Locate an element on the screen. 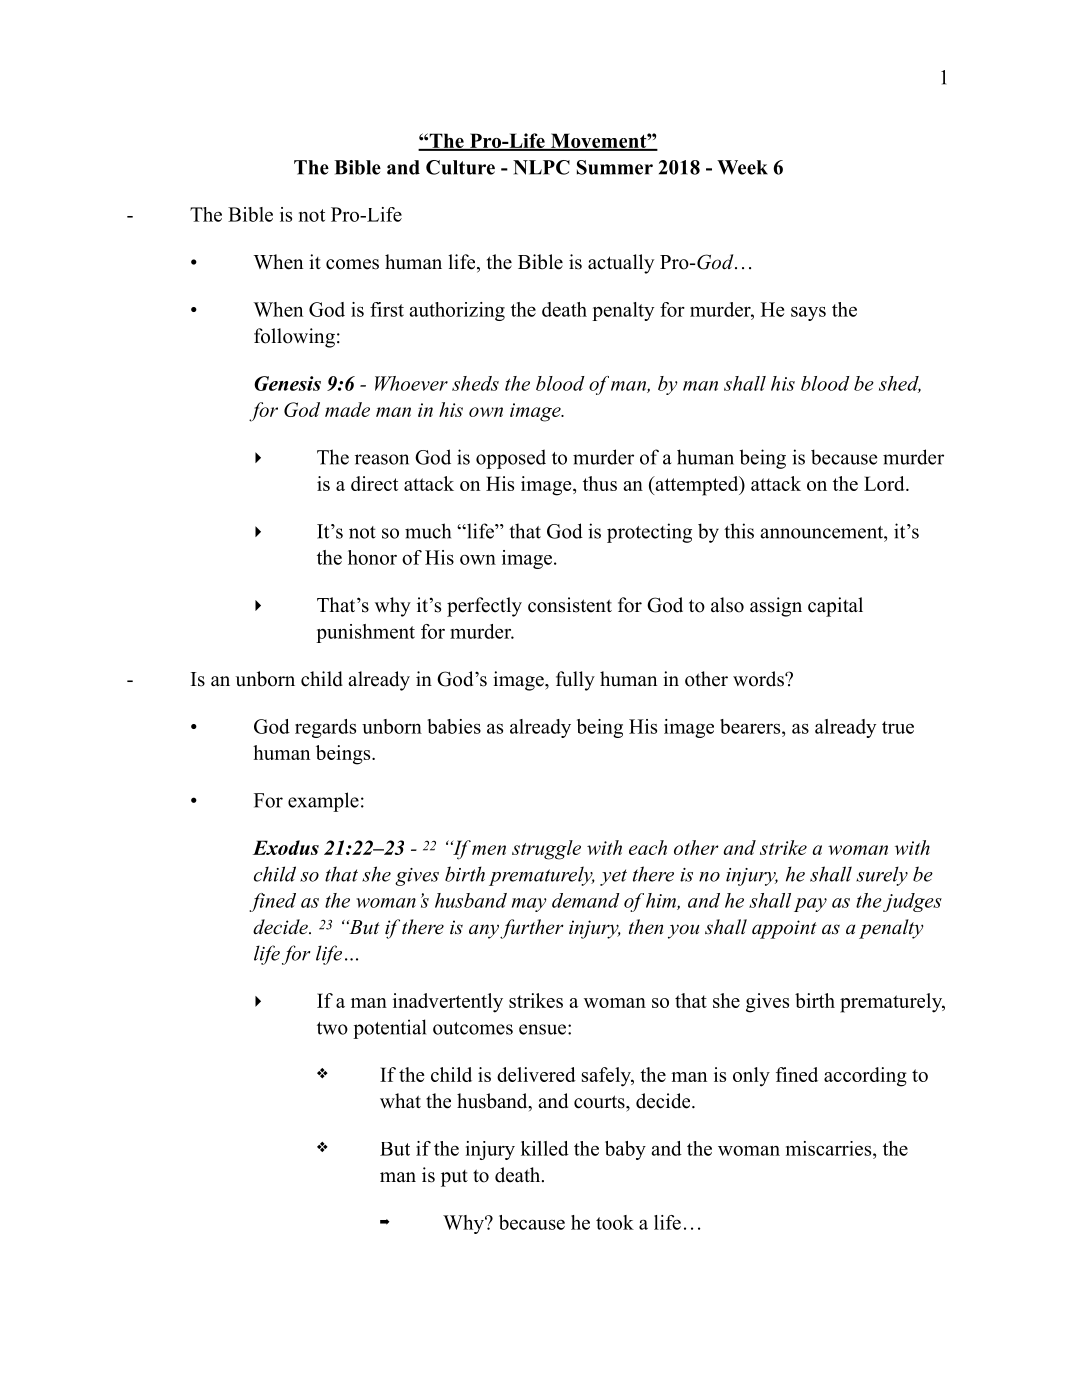 This screenshot has height=1393, width=1076. Summer is located at coordinates (615, 167).
